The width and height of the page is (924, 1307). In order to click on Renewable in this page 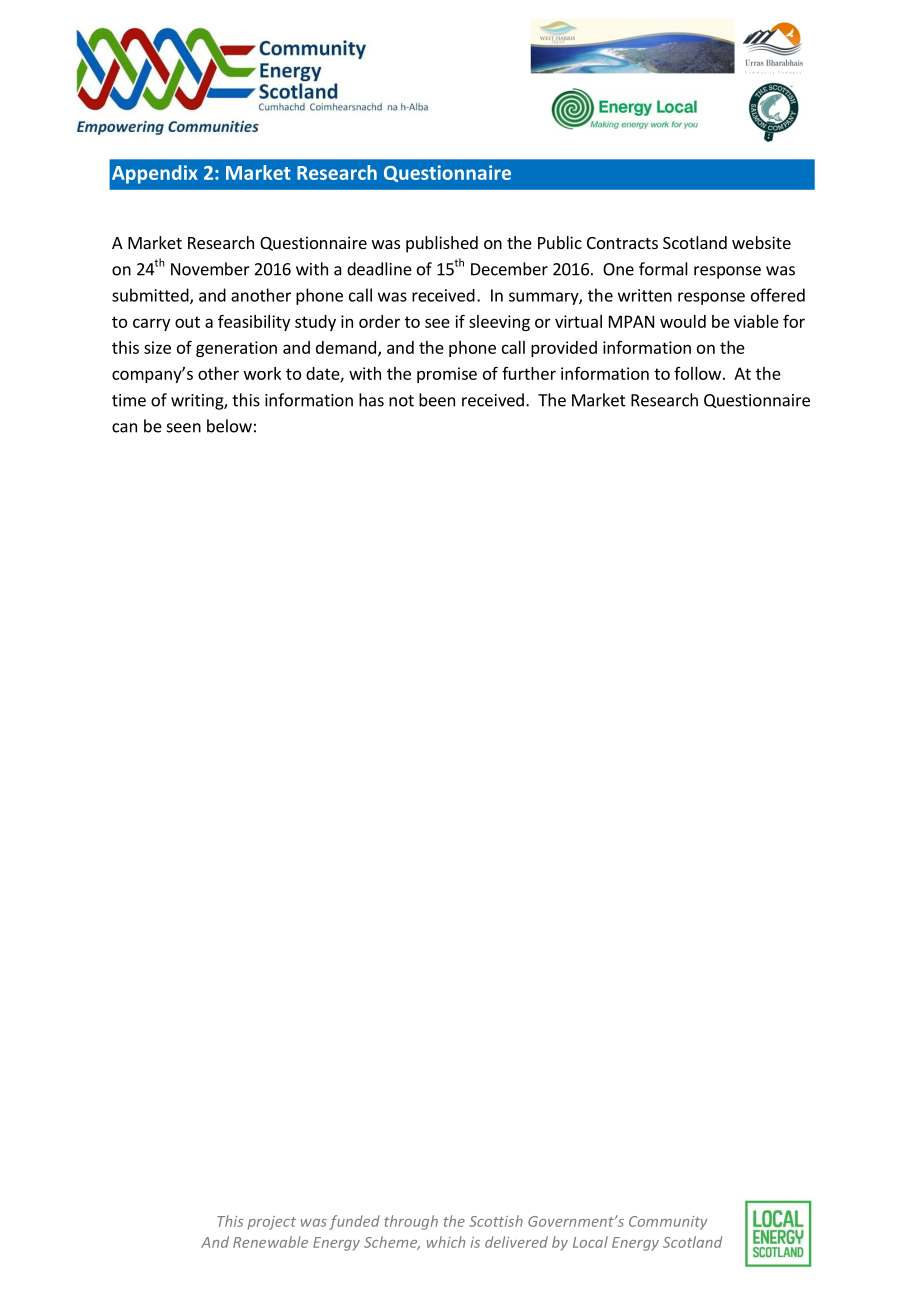, I will do `click(270, 1242)`.
